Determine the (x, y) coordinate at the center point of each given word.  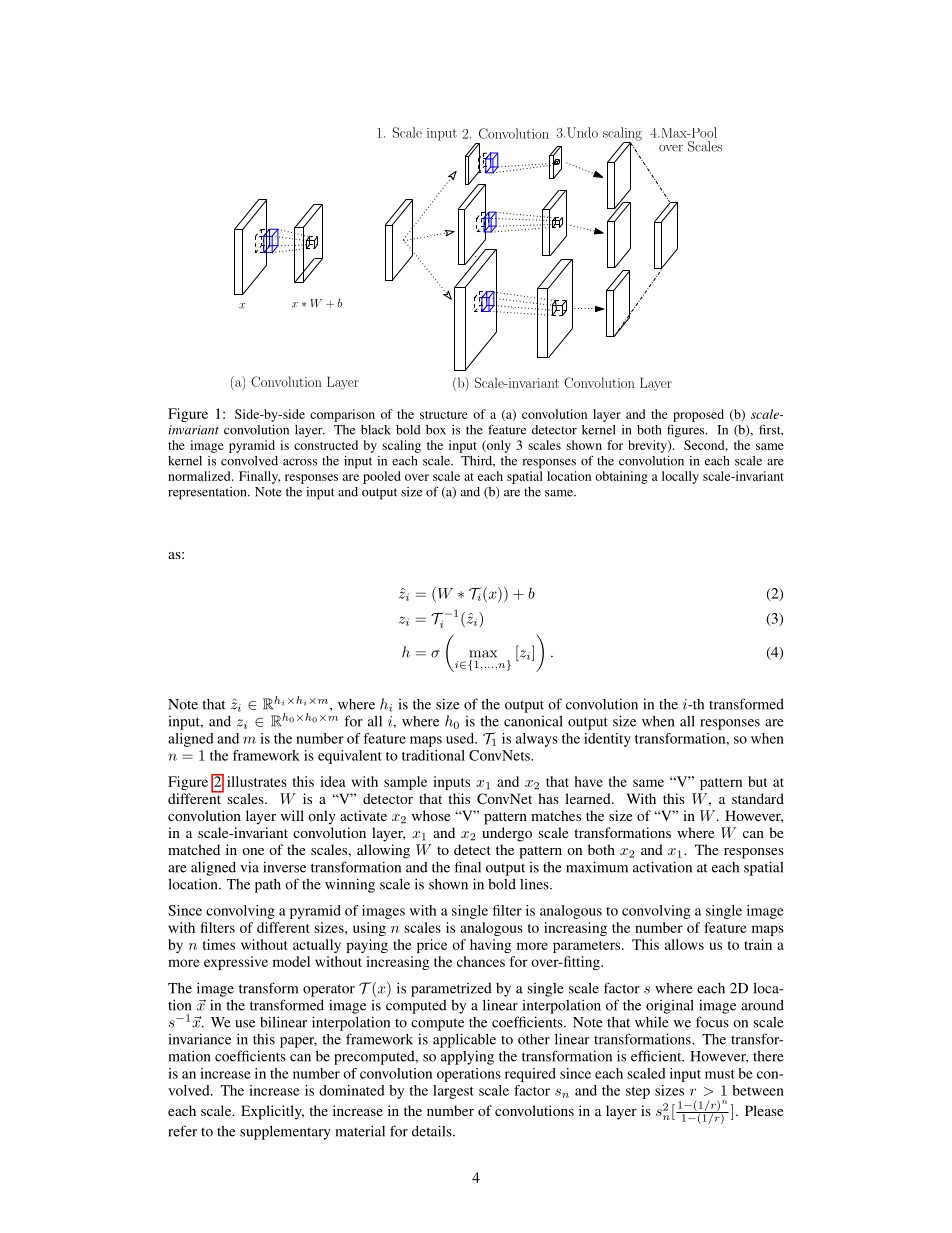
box (436, 430)
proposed (698, 415)
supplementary (285, 1133)
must (720, 1074)
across (300, 462)
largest (453, 1092)
